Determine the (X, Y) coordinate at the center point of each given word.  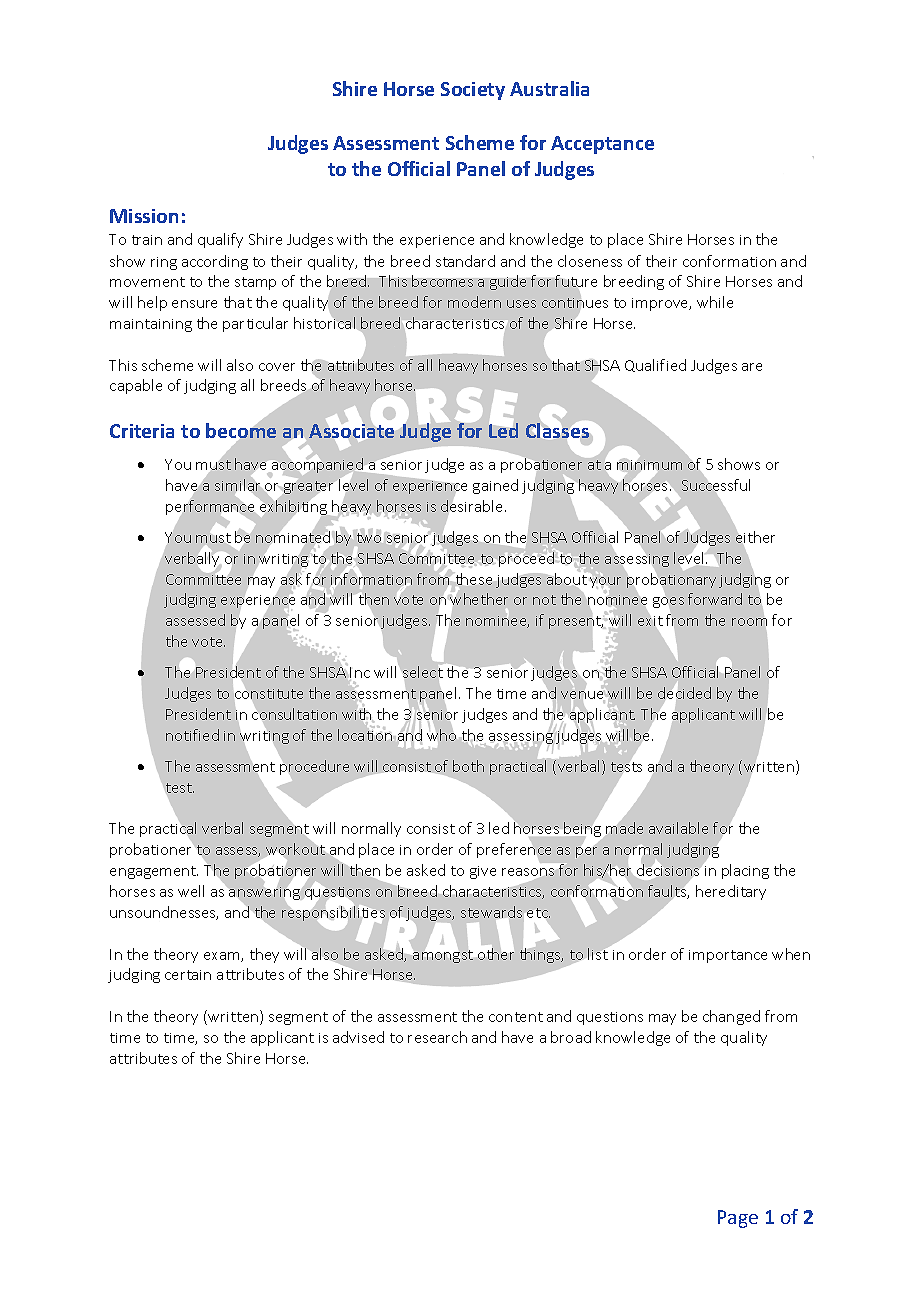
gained (495, 486)
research (437, 1037)
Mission (144, 216)
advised (358, 1037)
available (678, 828)
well (191, 891)
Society (473, 91)
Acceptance (602, 145)
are (752, 367)
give (483, 872)
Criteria (142, 431)
